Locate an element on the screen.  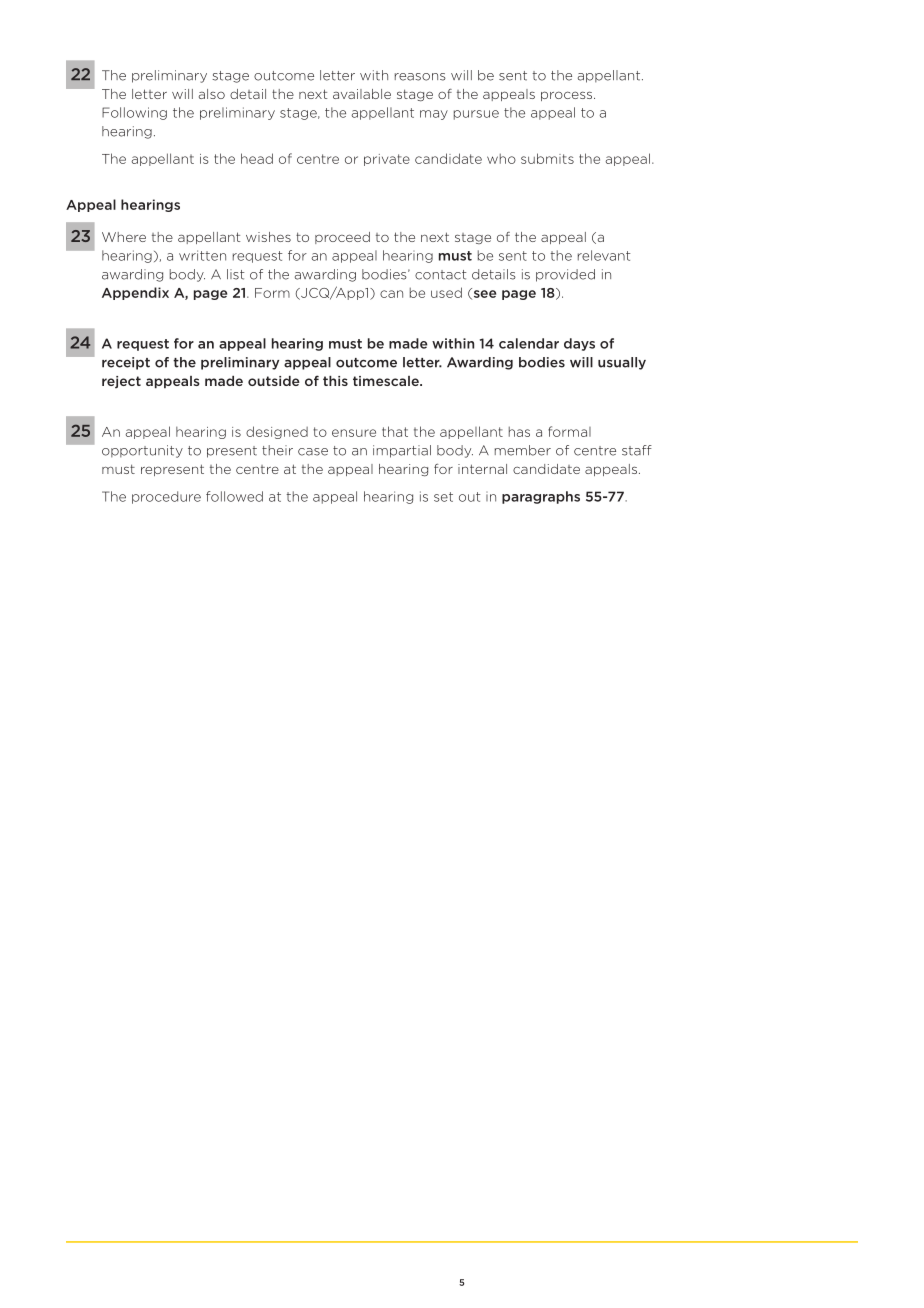
used is located at coordinates (446, 292).
